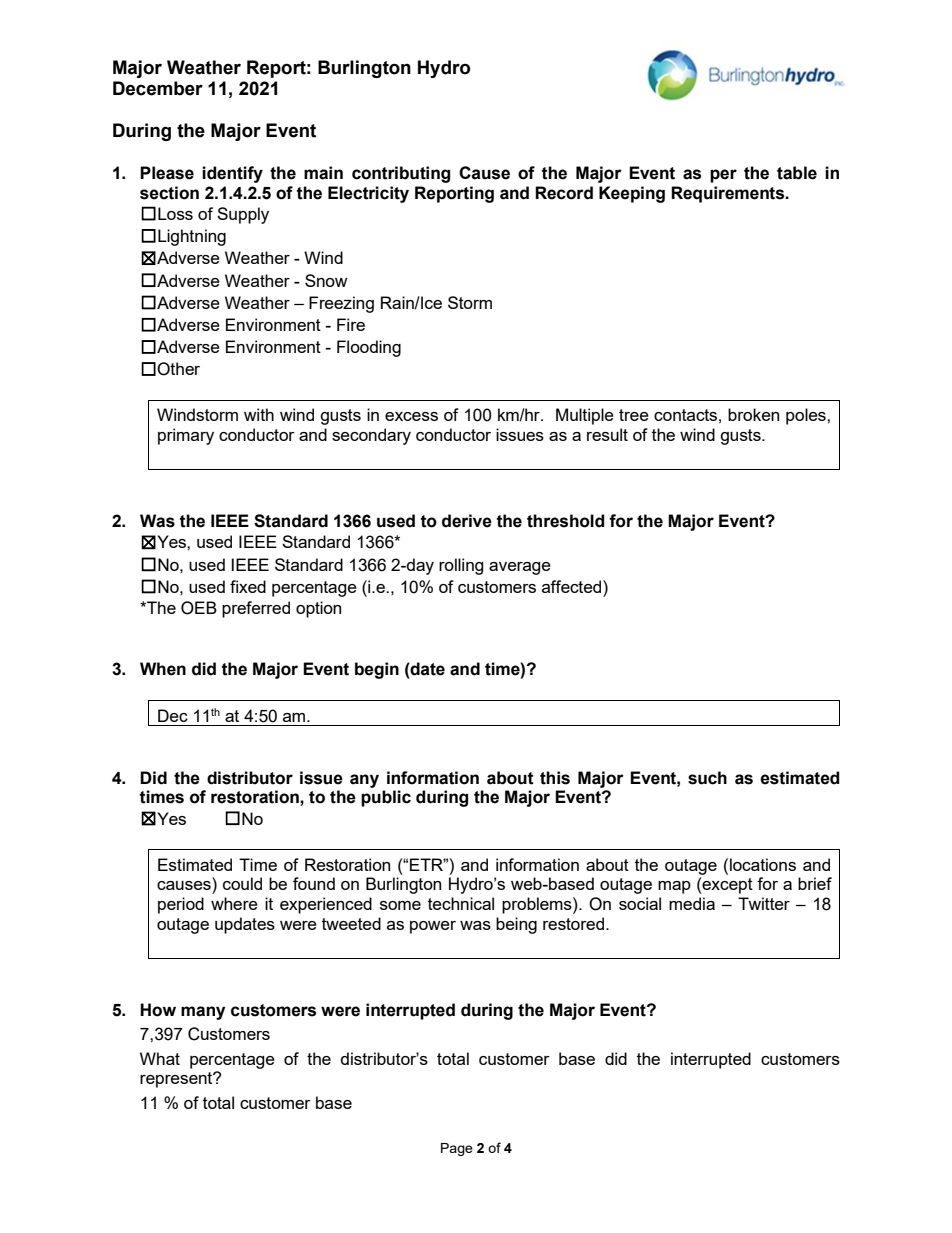 This image has width=952, height=1233. I want to click on table, so click(797, 173).
